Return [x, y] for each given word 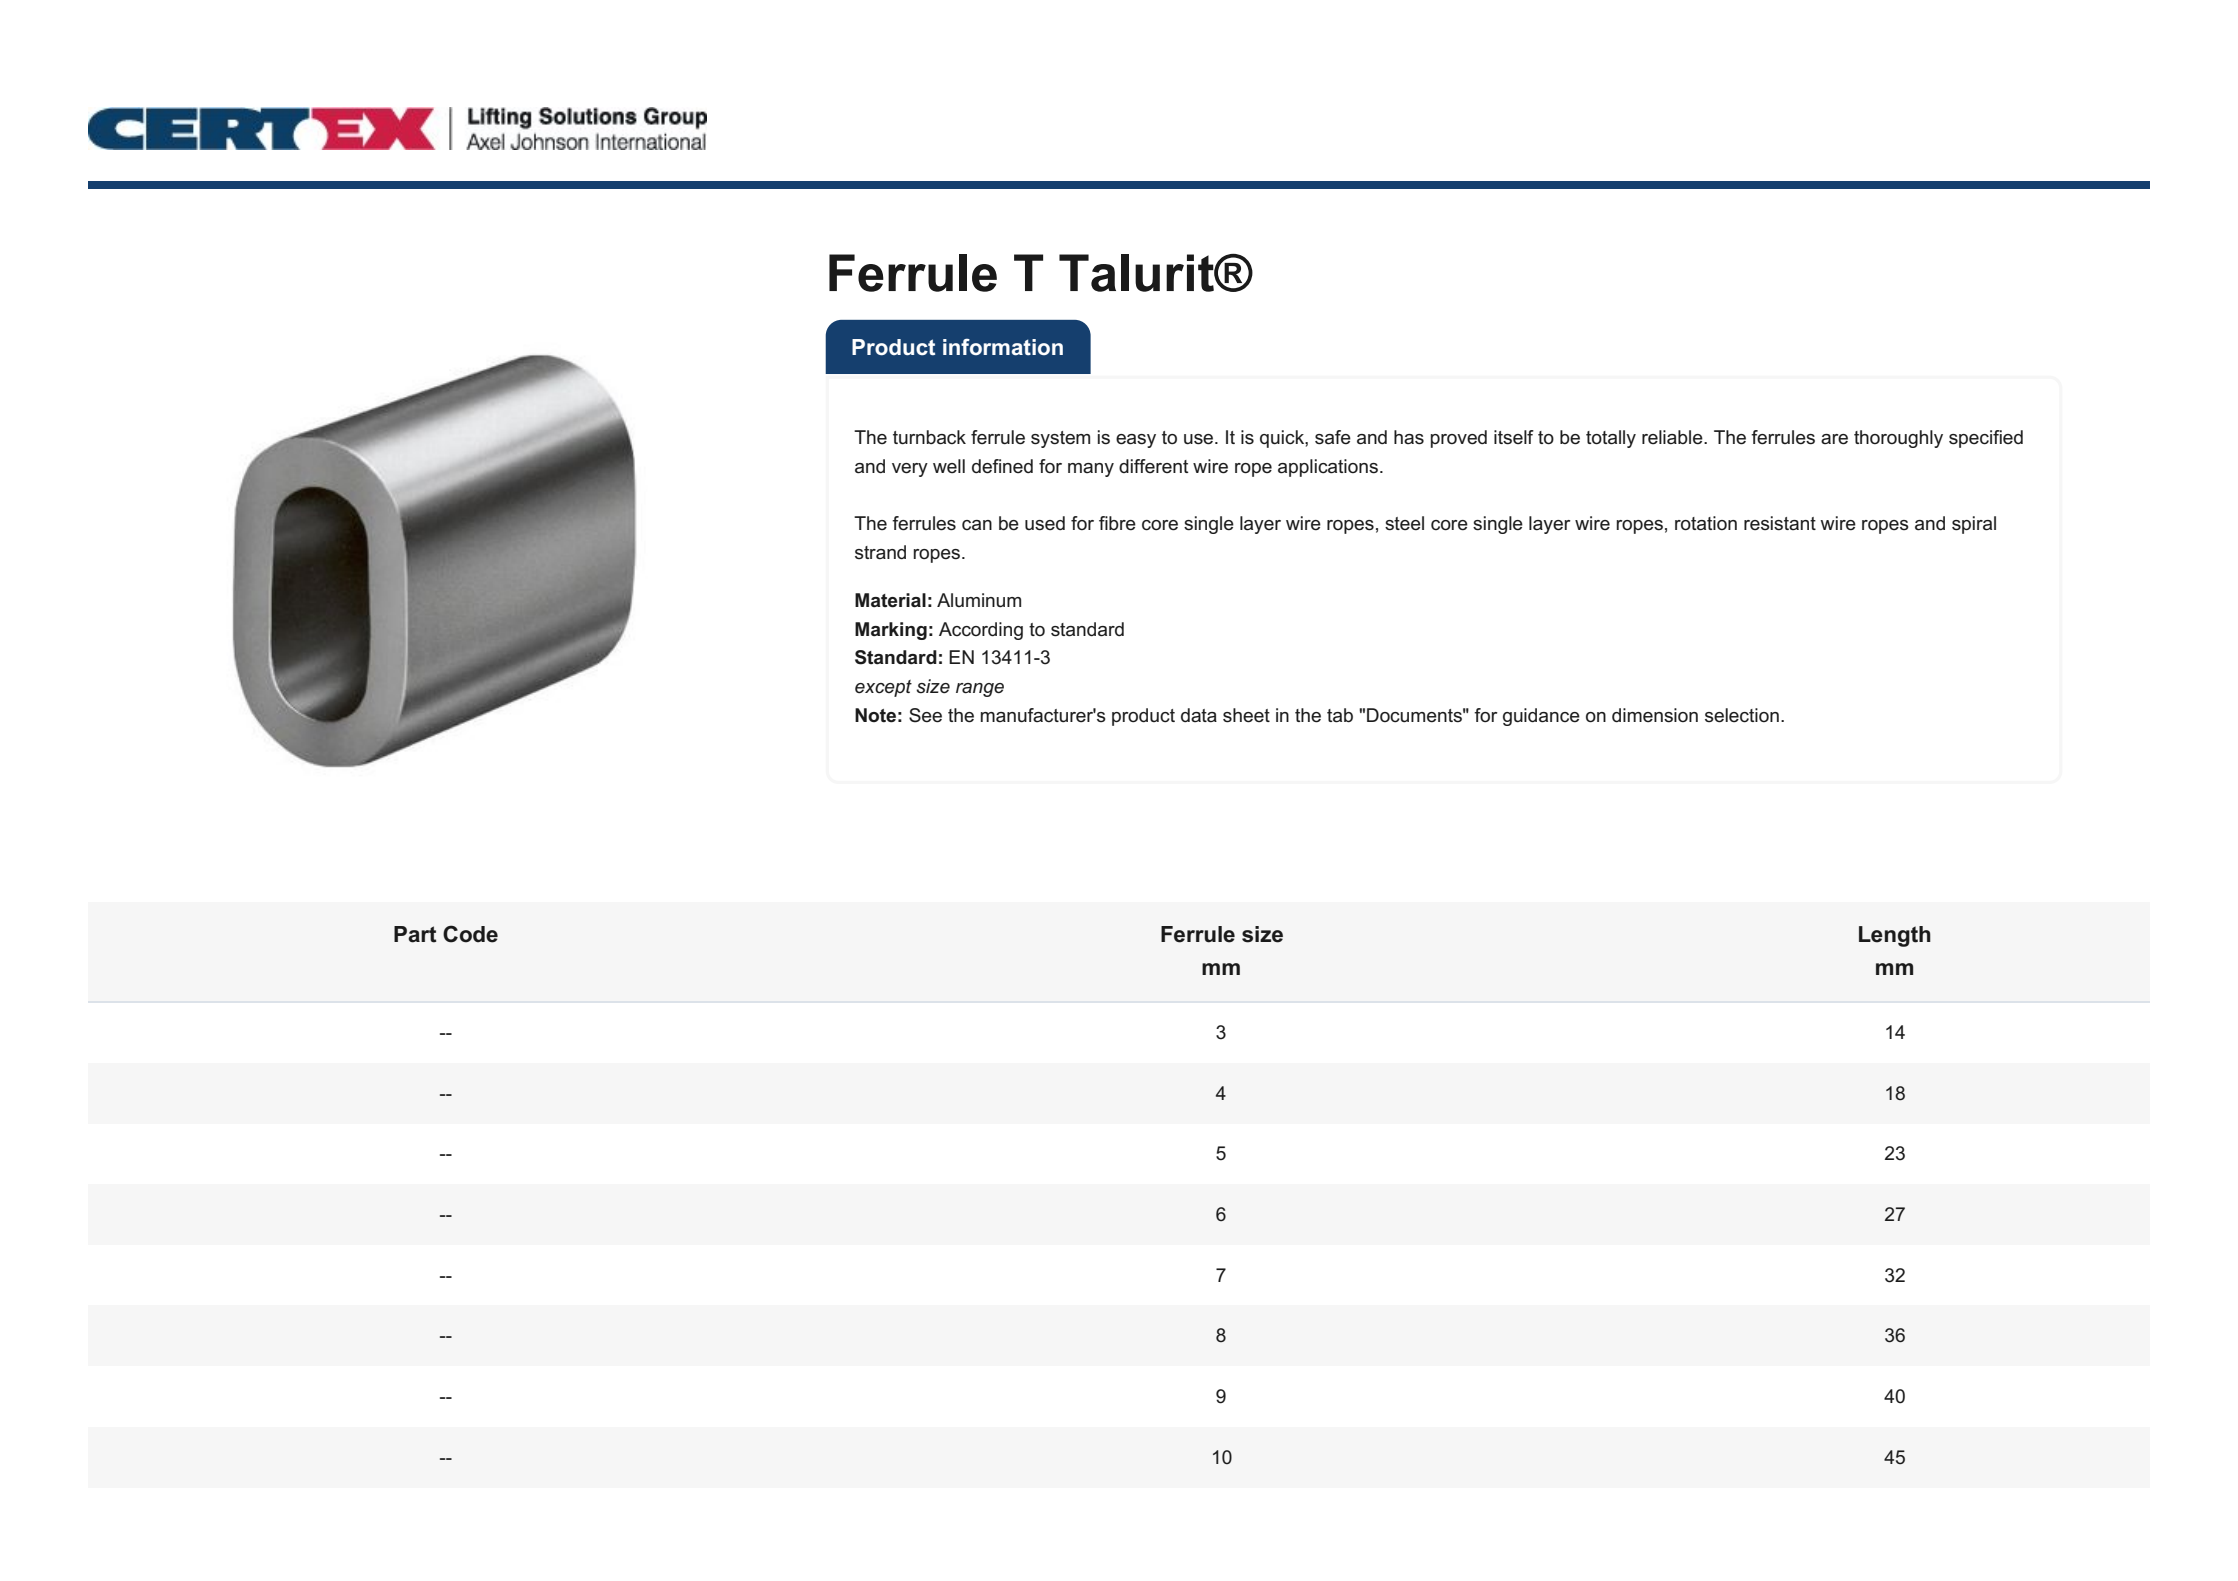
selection [1742, 715]
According [981, 631]
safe [1333, 437]
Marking [891, 631]
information [1003, 347]
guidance [1541, 717]
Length [1895, 936]
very [910, 470]
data [1199, 715]
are [1834, 439]
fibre [1117, 523]
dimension [1655, 715]
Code [470, 934]
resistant [1780, 523]
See [925, 715]
